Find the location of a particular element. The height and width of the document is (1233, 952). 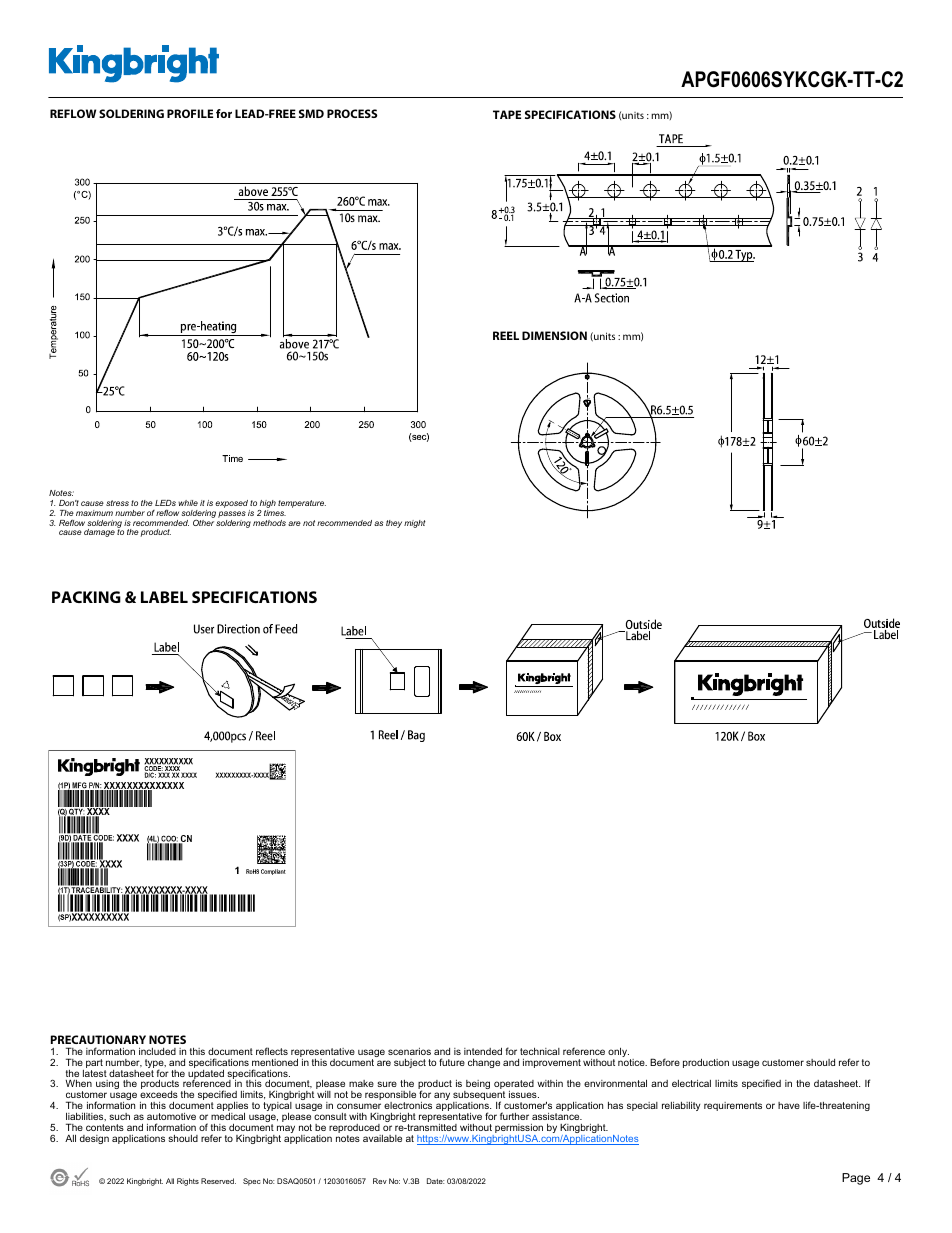

might is located at coordinates (415, 524).
